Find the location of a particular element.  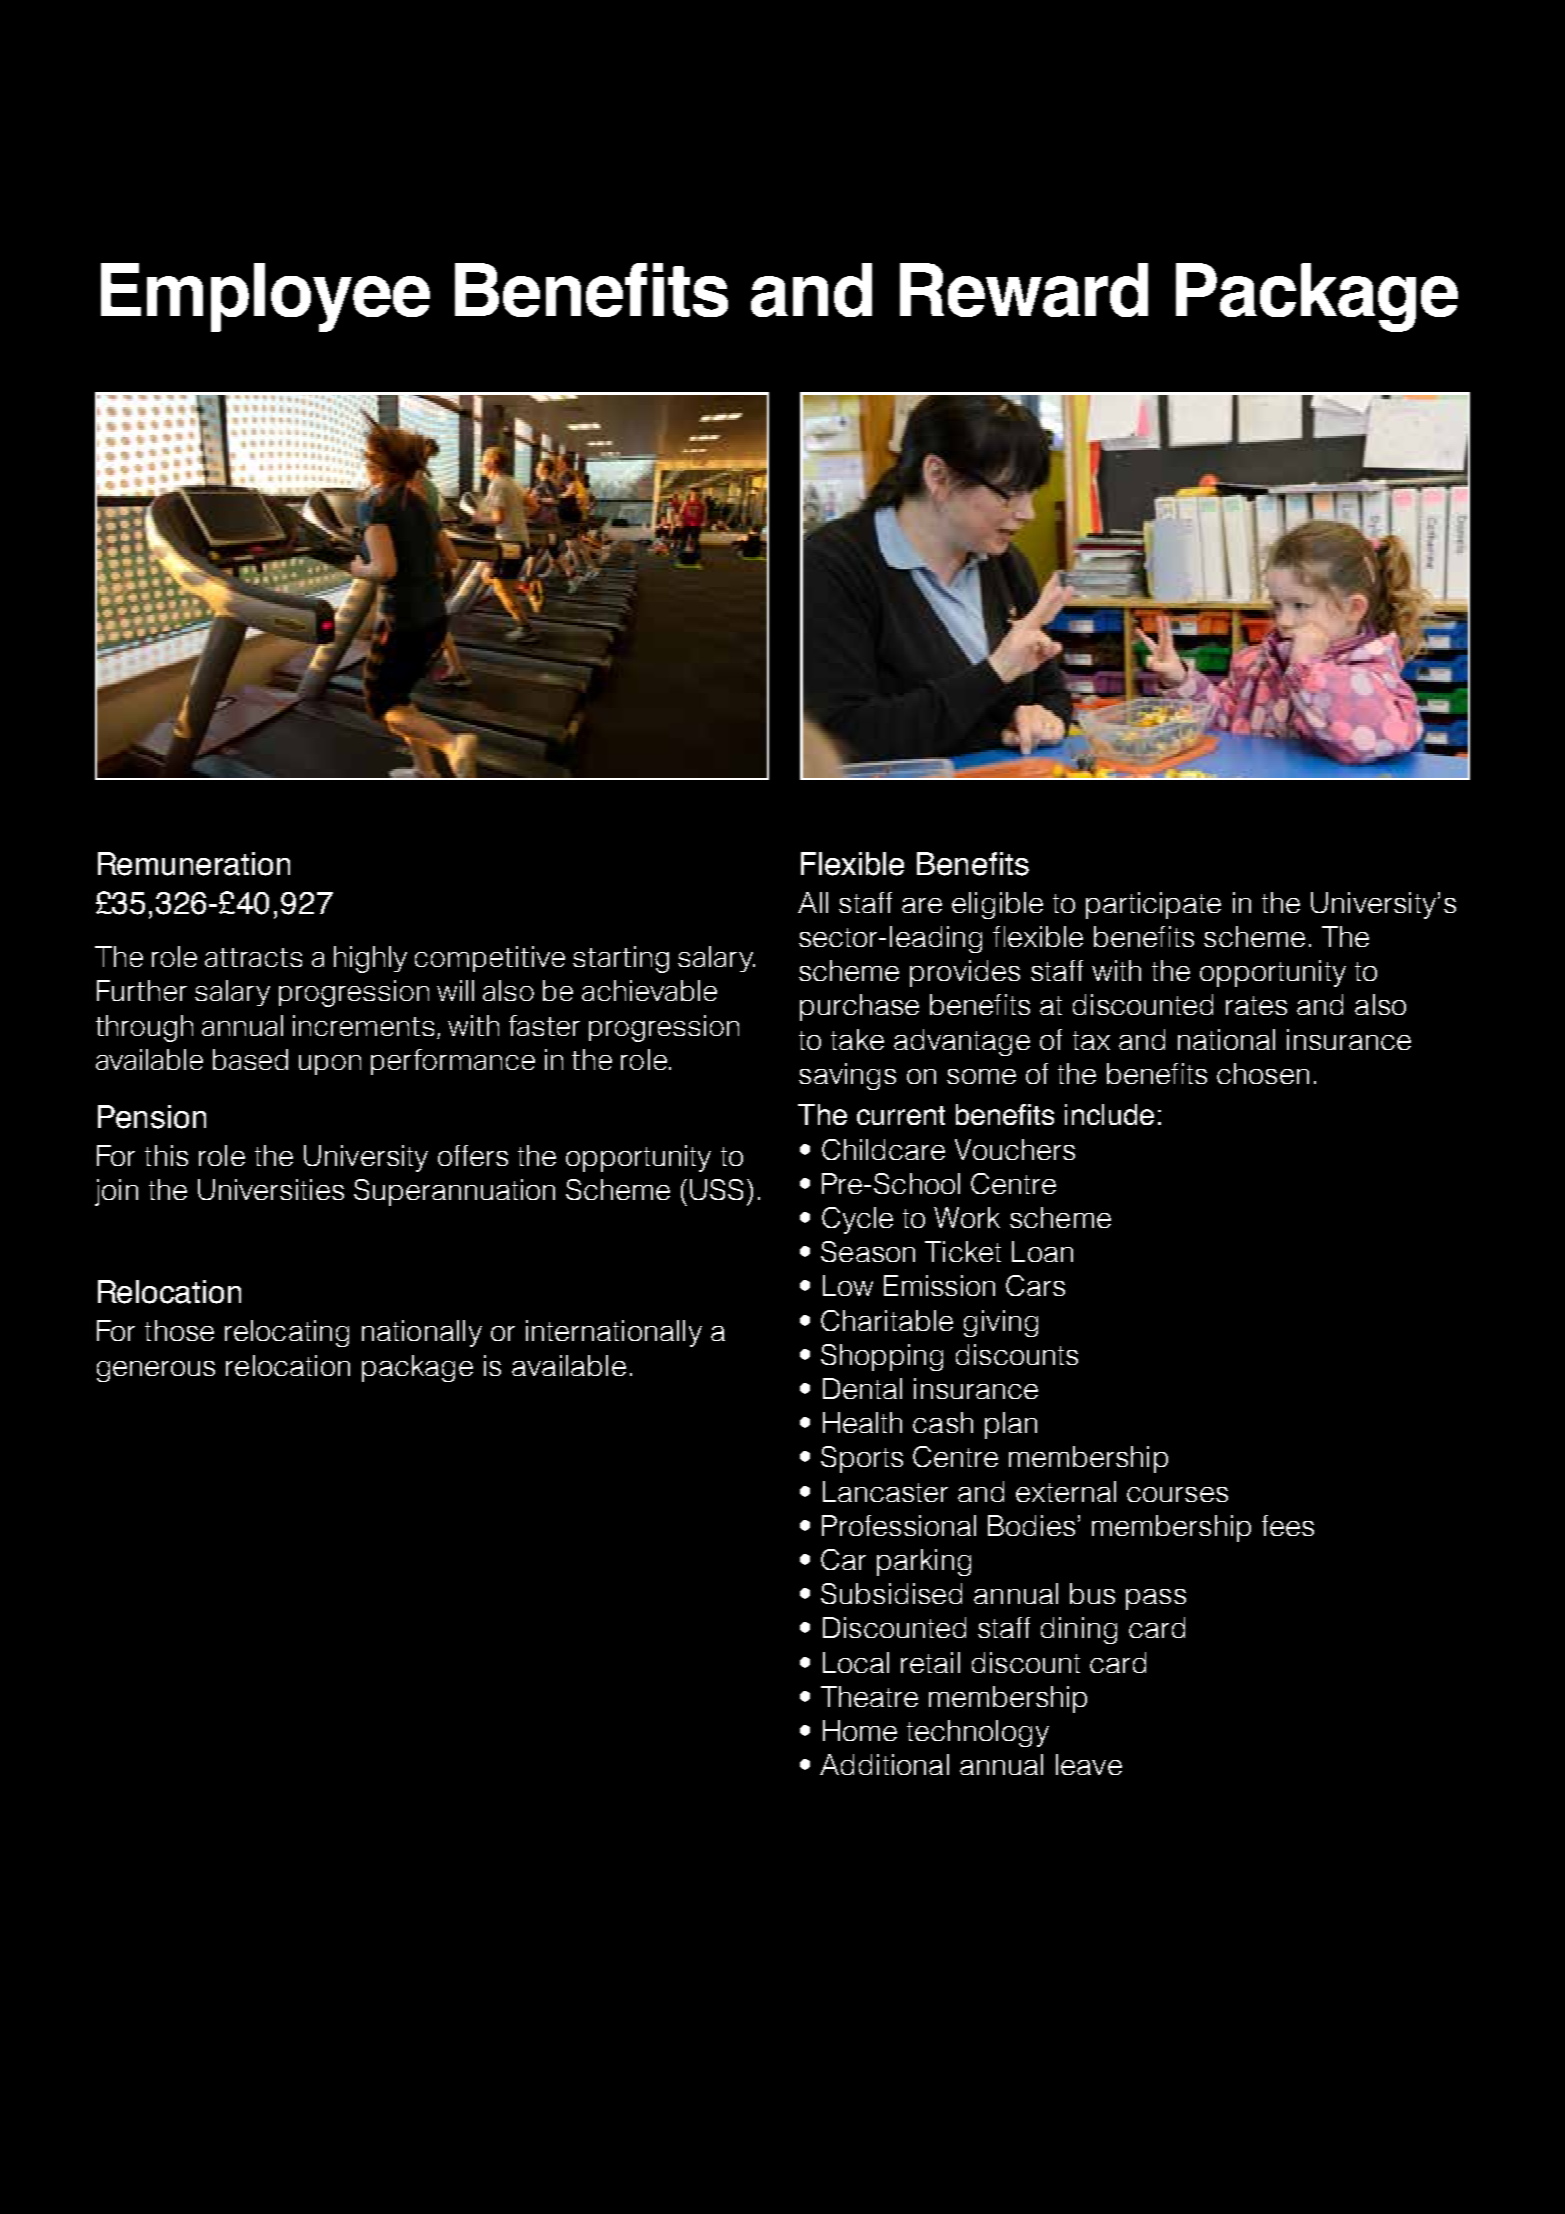

Reward is located at coordinates (1024, 290).
